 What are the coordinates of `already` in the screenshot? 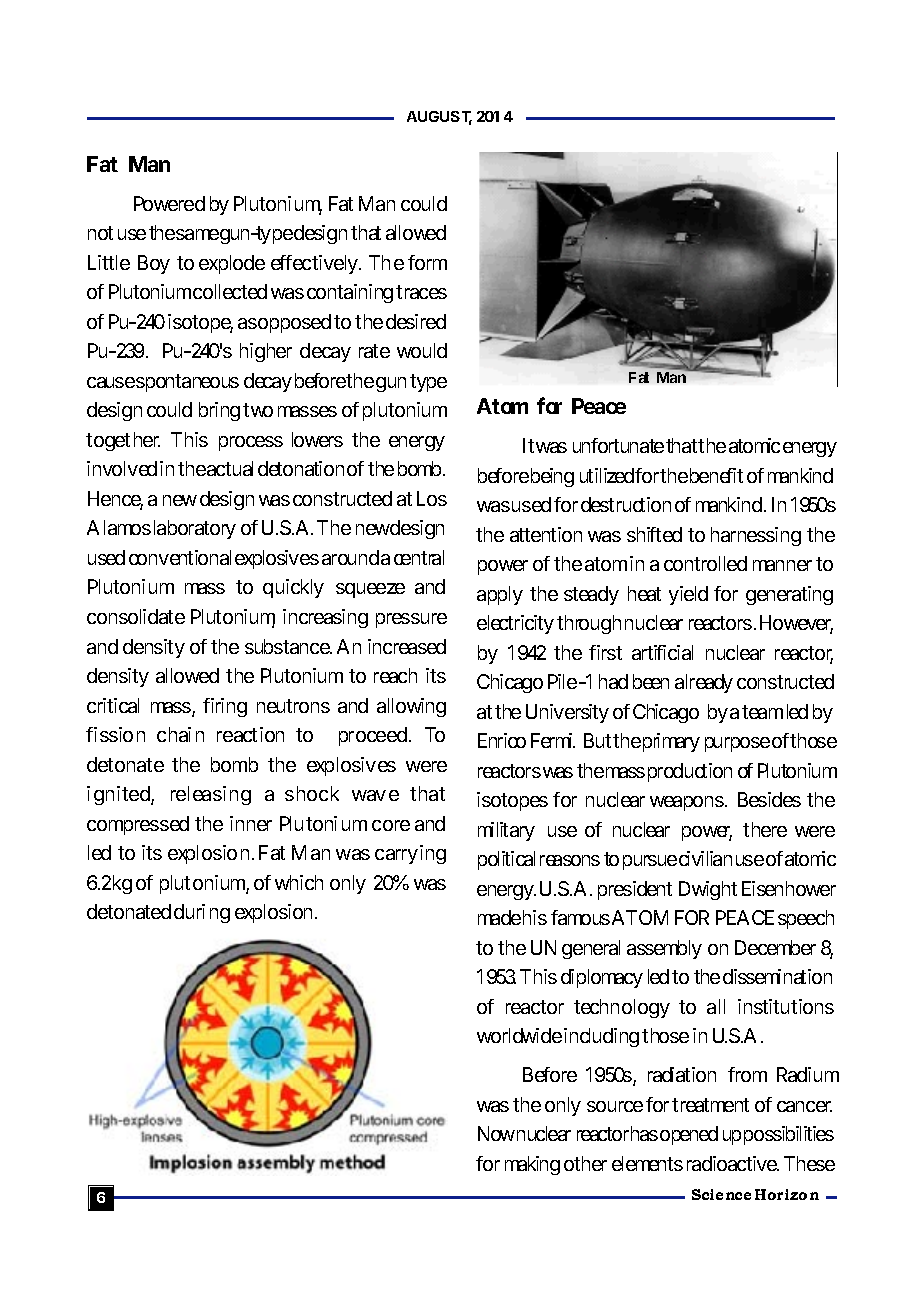 It's located at (704, 683).
